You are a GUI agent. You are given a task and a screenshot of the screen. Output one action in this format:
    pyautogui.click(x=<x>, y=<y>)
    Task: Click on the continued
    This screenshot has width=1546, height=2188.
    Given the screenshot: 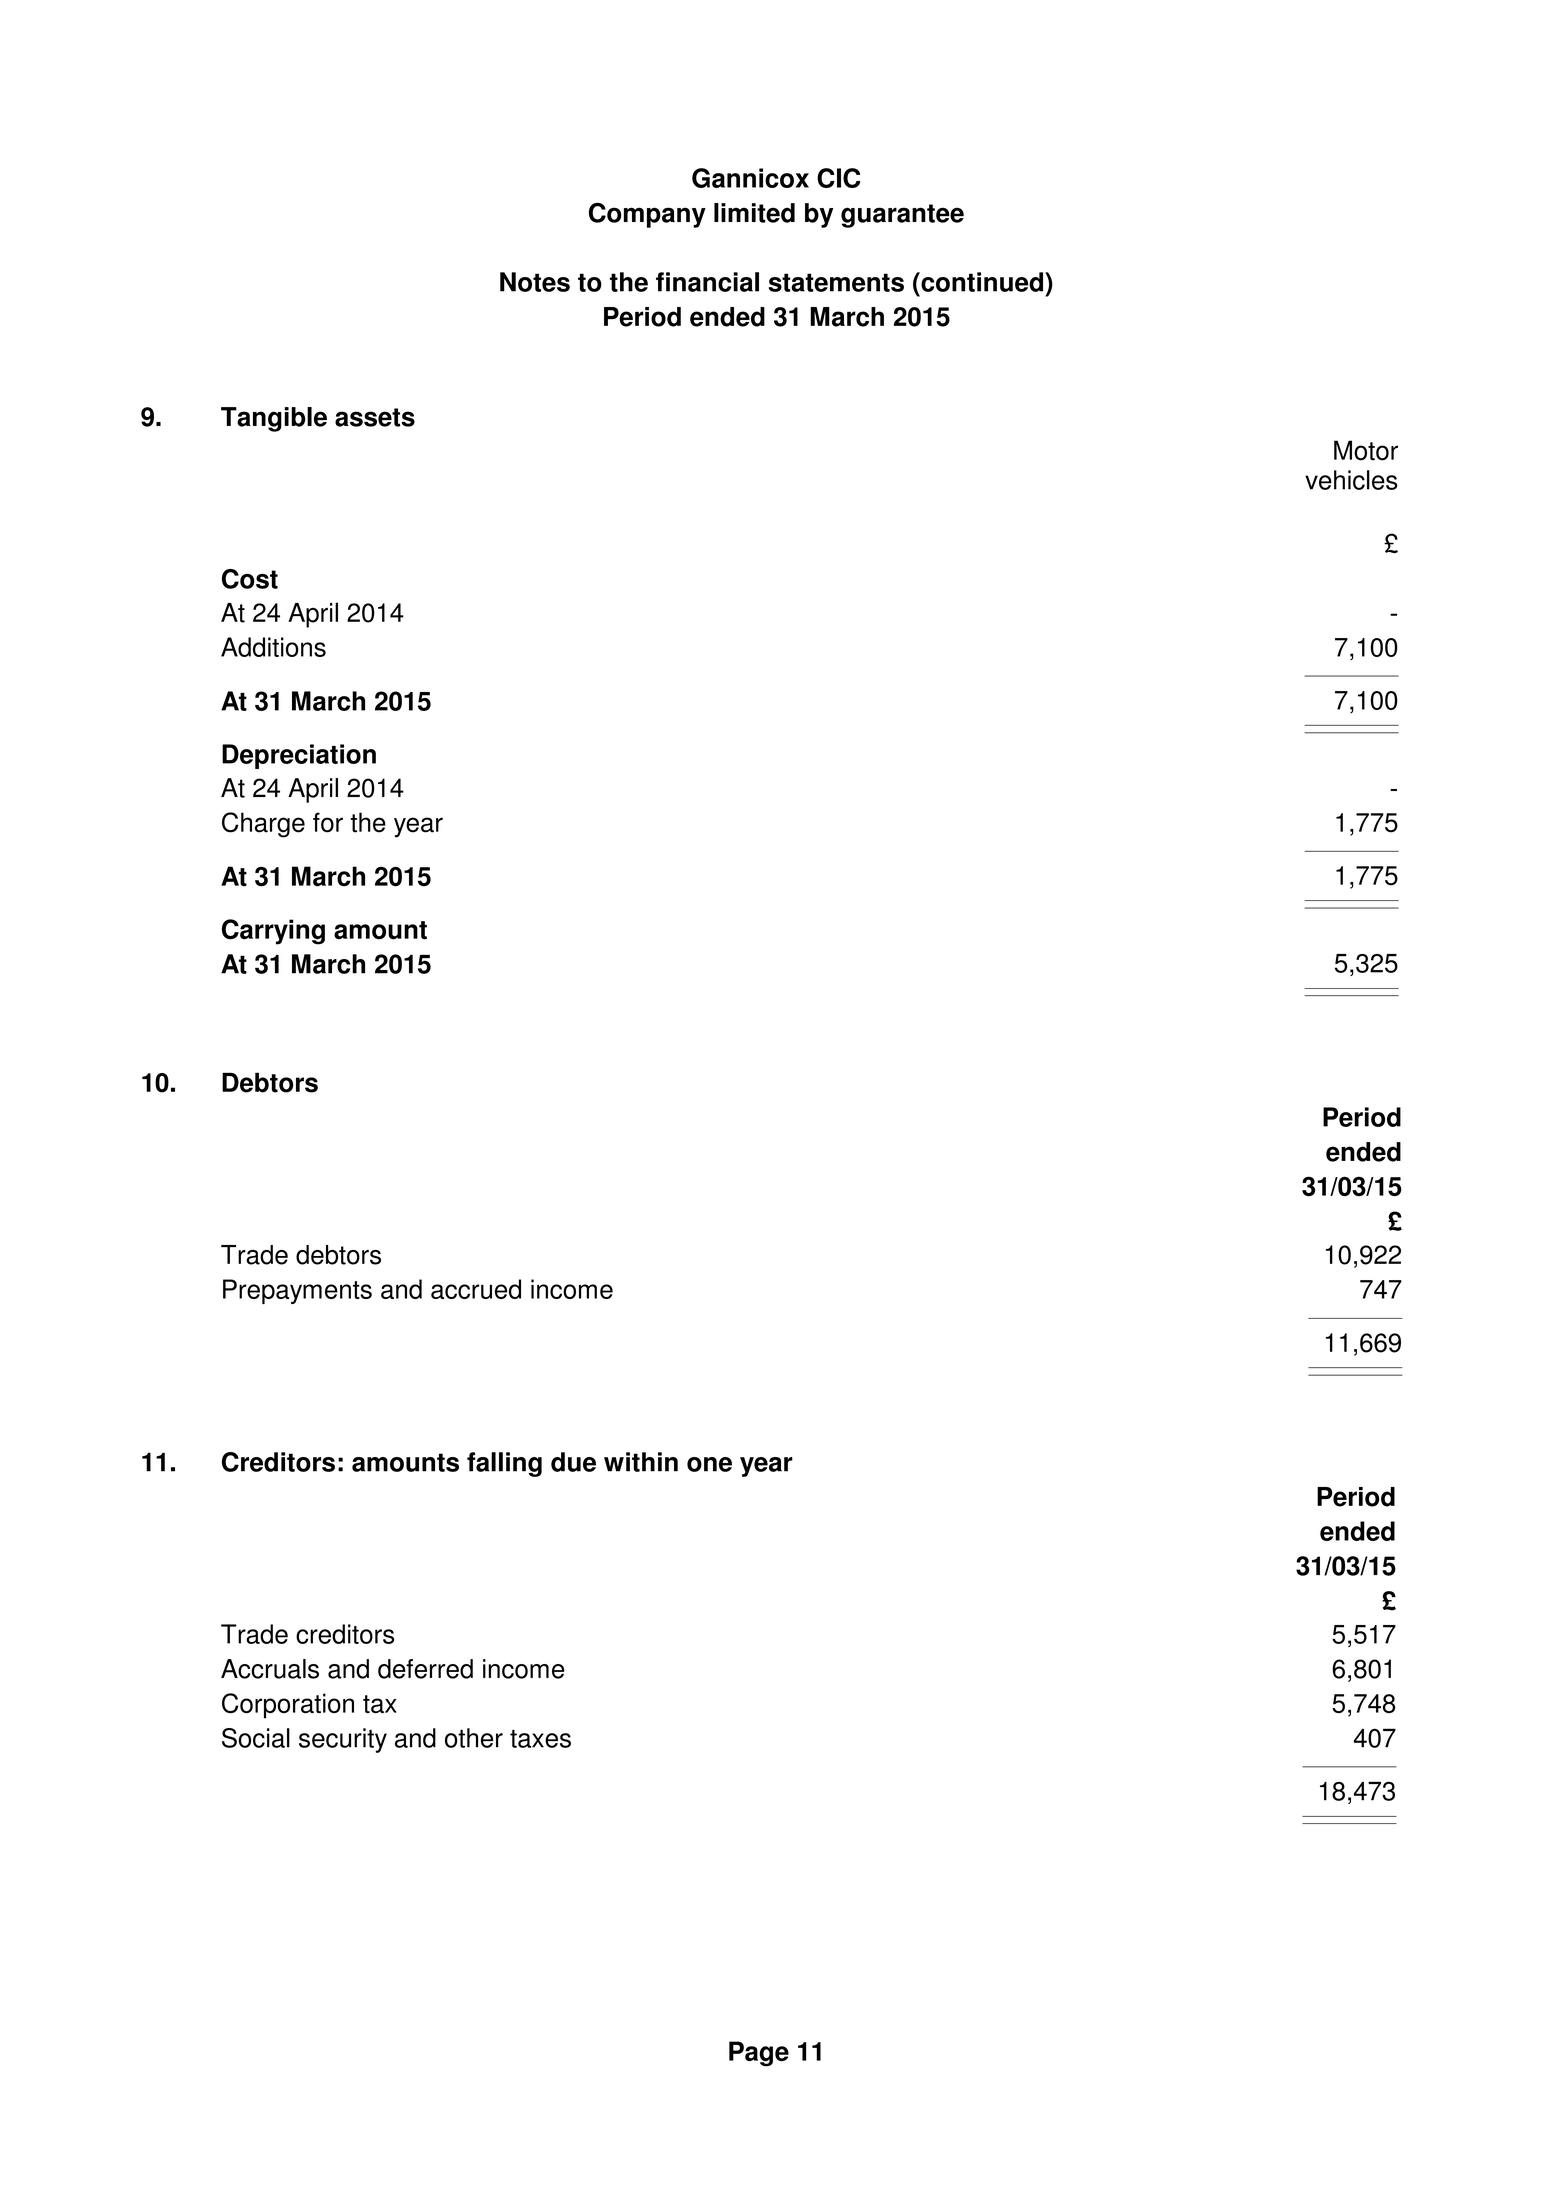 What is the action you would take?
    pyautogui.click(x=982, y=282)
